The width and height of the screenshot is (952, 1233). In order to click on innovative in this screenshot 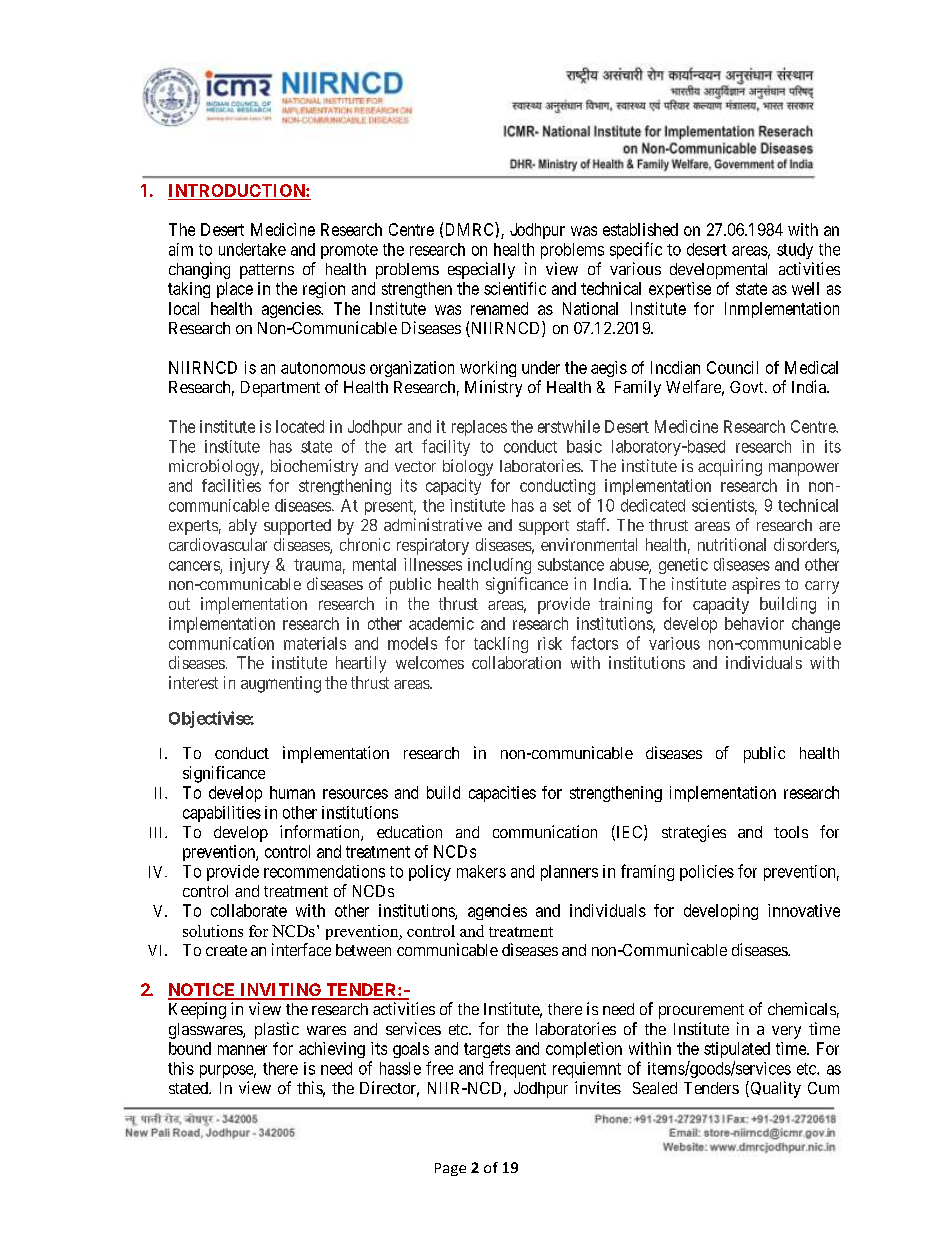, I will do `click(804, 910)`.
